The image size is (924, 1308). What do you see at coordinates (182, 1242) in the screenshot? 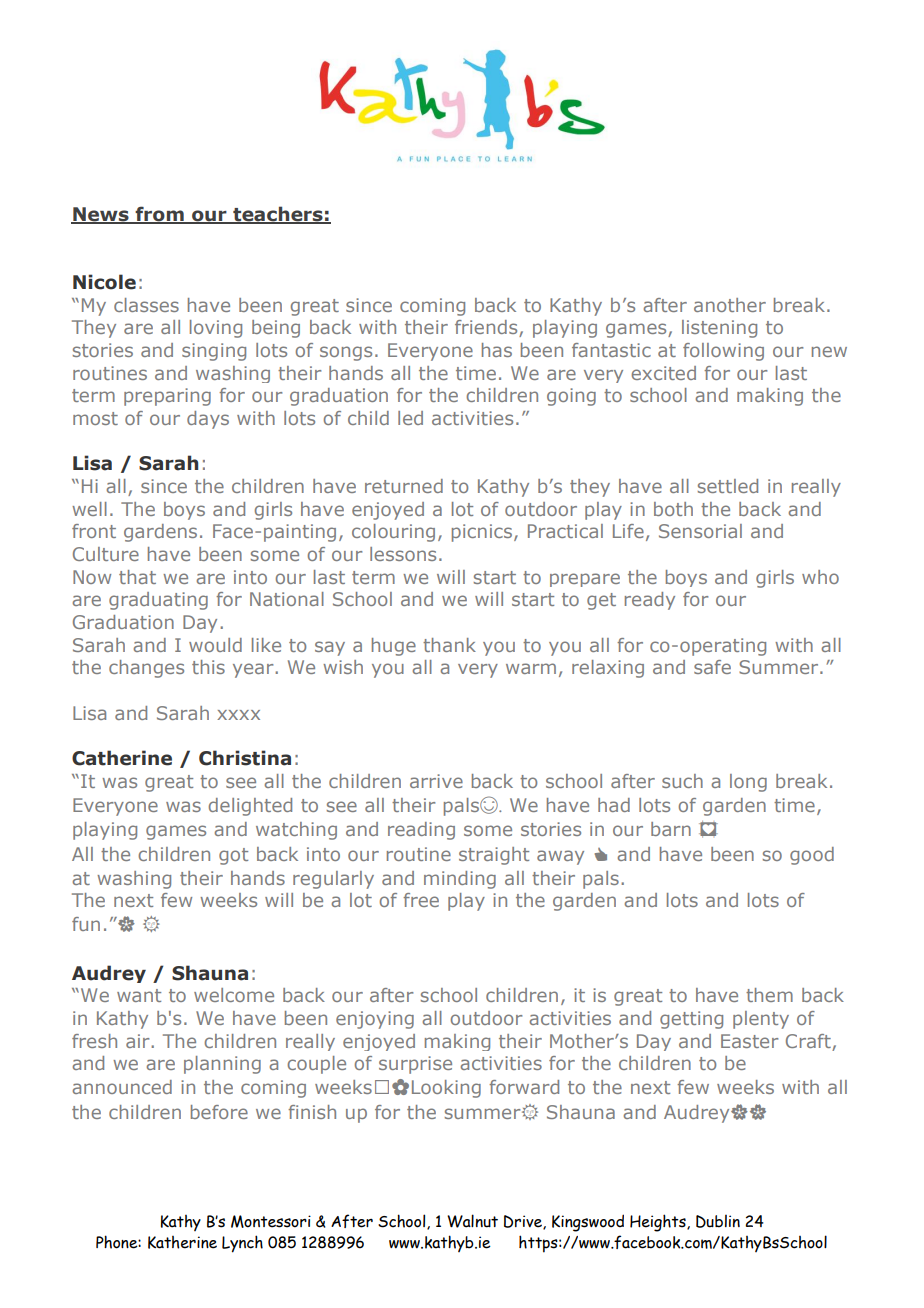
I see `Katherine` at bounding box center [182, 1242].
